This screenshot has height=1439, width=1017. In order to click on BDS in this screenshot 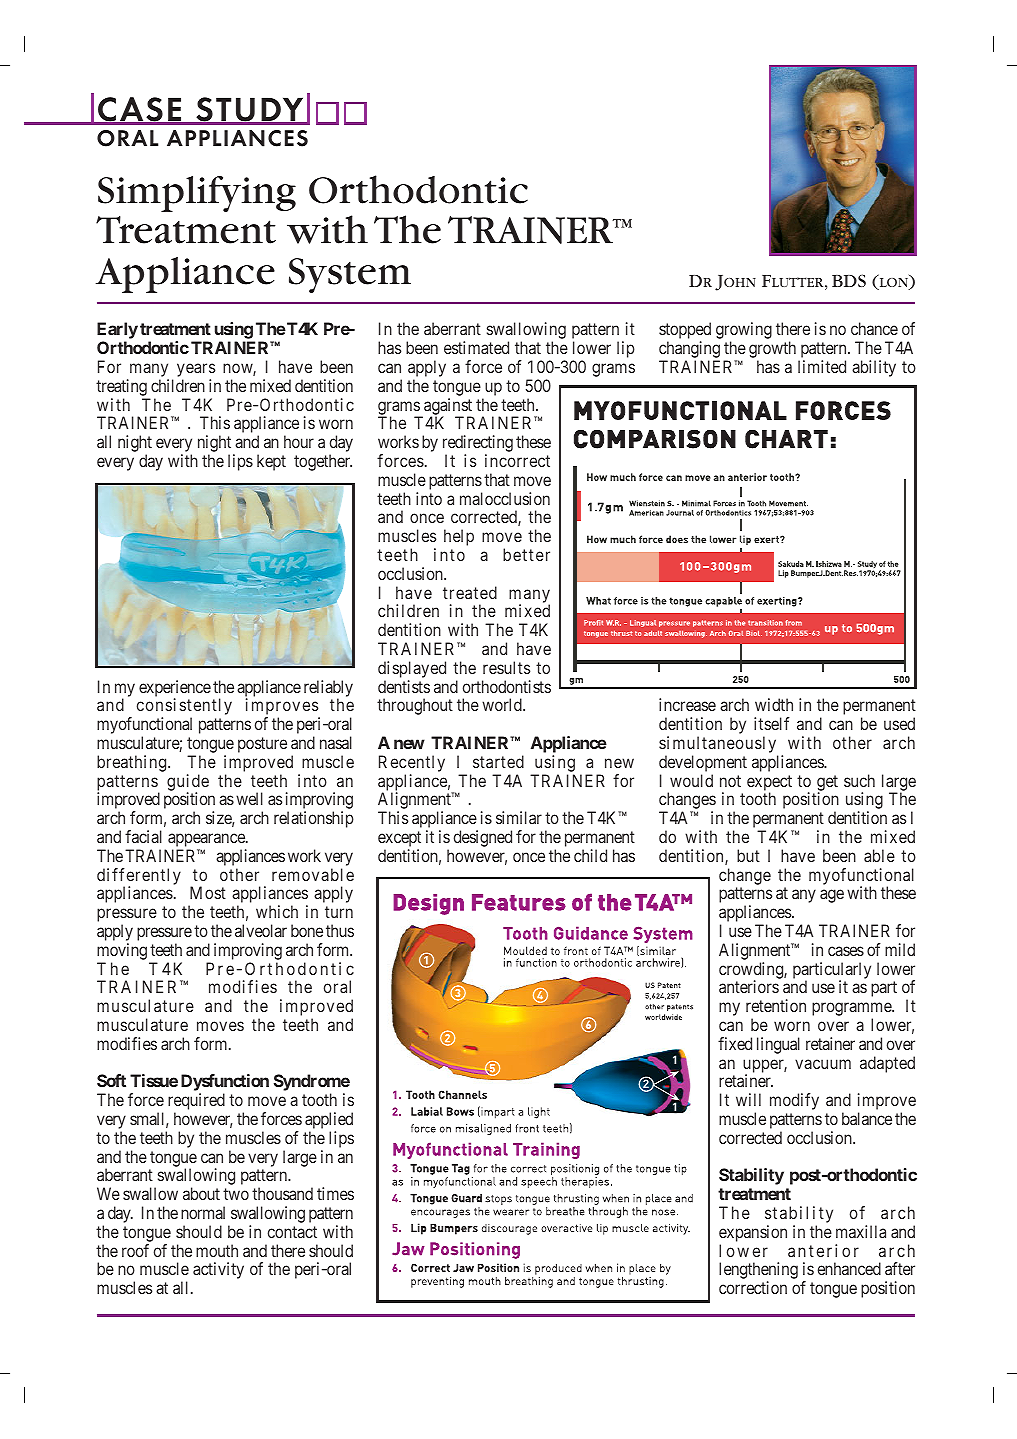, I will do `click(849, 280)`.
